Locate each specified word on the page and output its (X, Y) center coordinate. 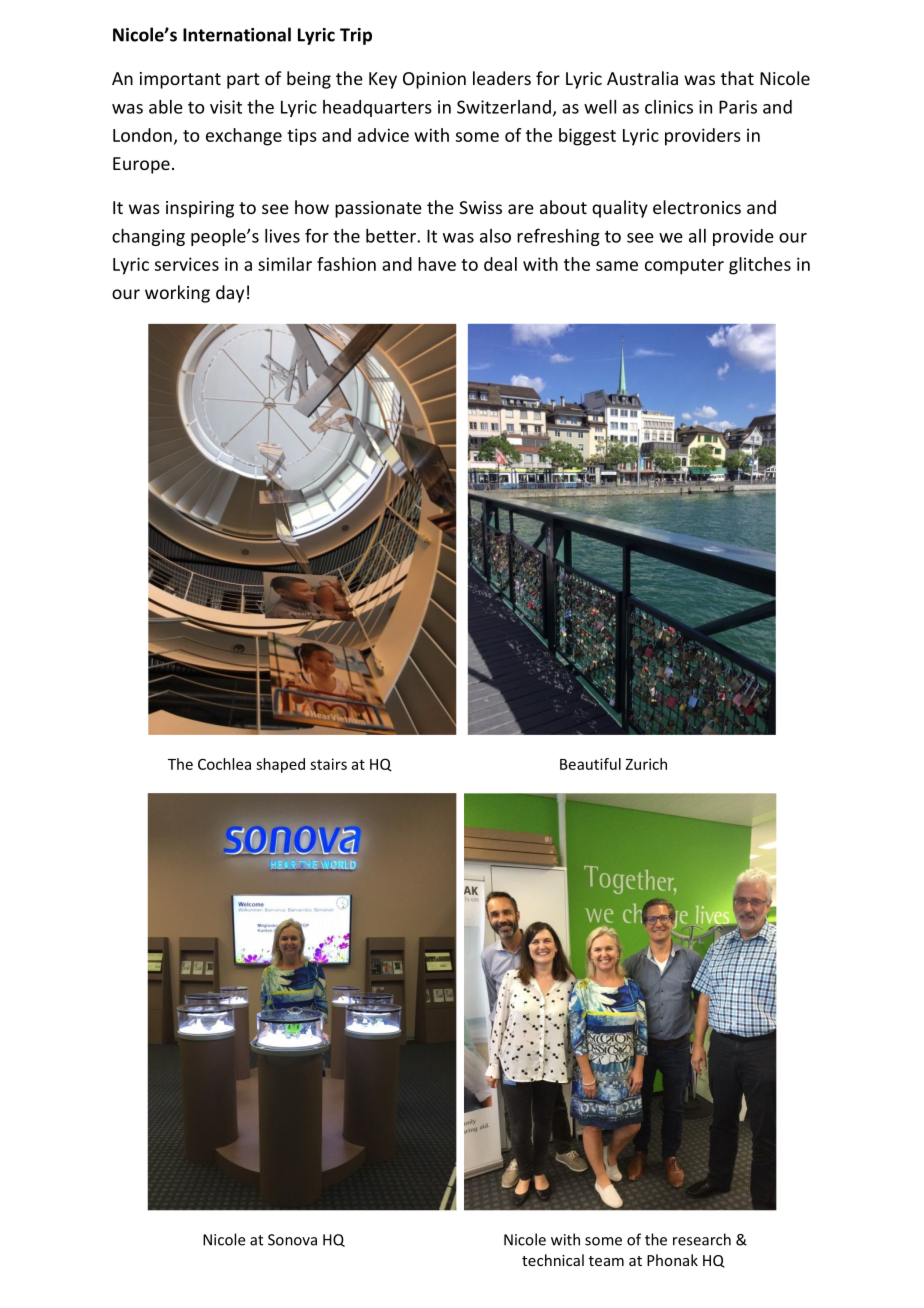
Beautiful (590, 764)
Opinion (434, 80)
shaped (280, 765)
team (606, 1261)
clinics (669, 107)
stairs (328, 764)
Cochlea (224, 764)
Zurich (646, 764)
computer (684, 267)
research (702, 1239)
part (243, 81)
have (437, 264)
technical (553, 1260)
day (230, 294)
